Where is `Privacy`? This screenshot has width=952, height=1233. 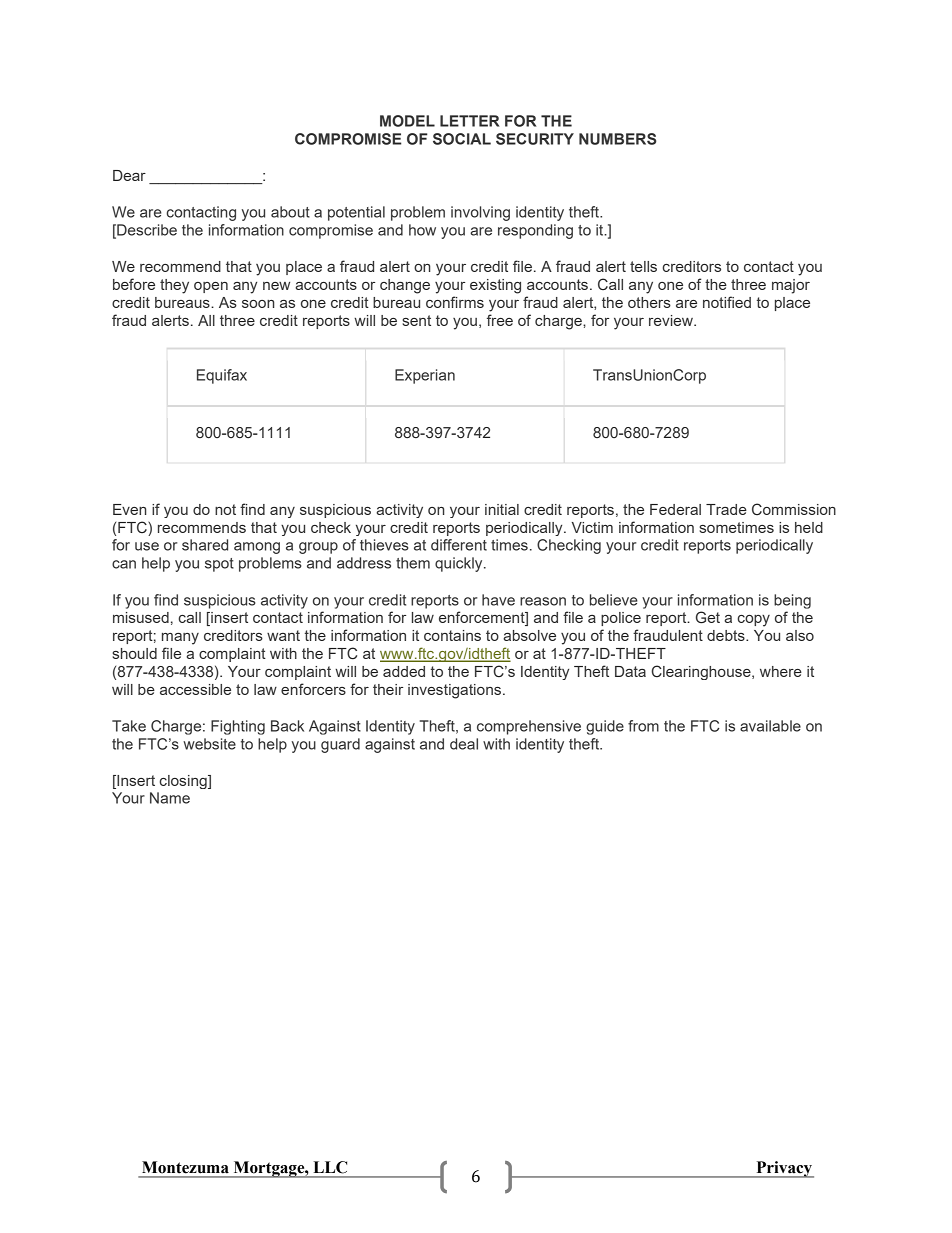 Privacy is located at coordinates (784, 1169).
